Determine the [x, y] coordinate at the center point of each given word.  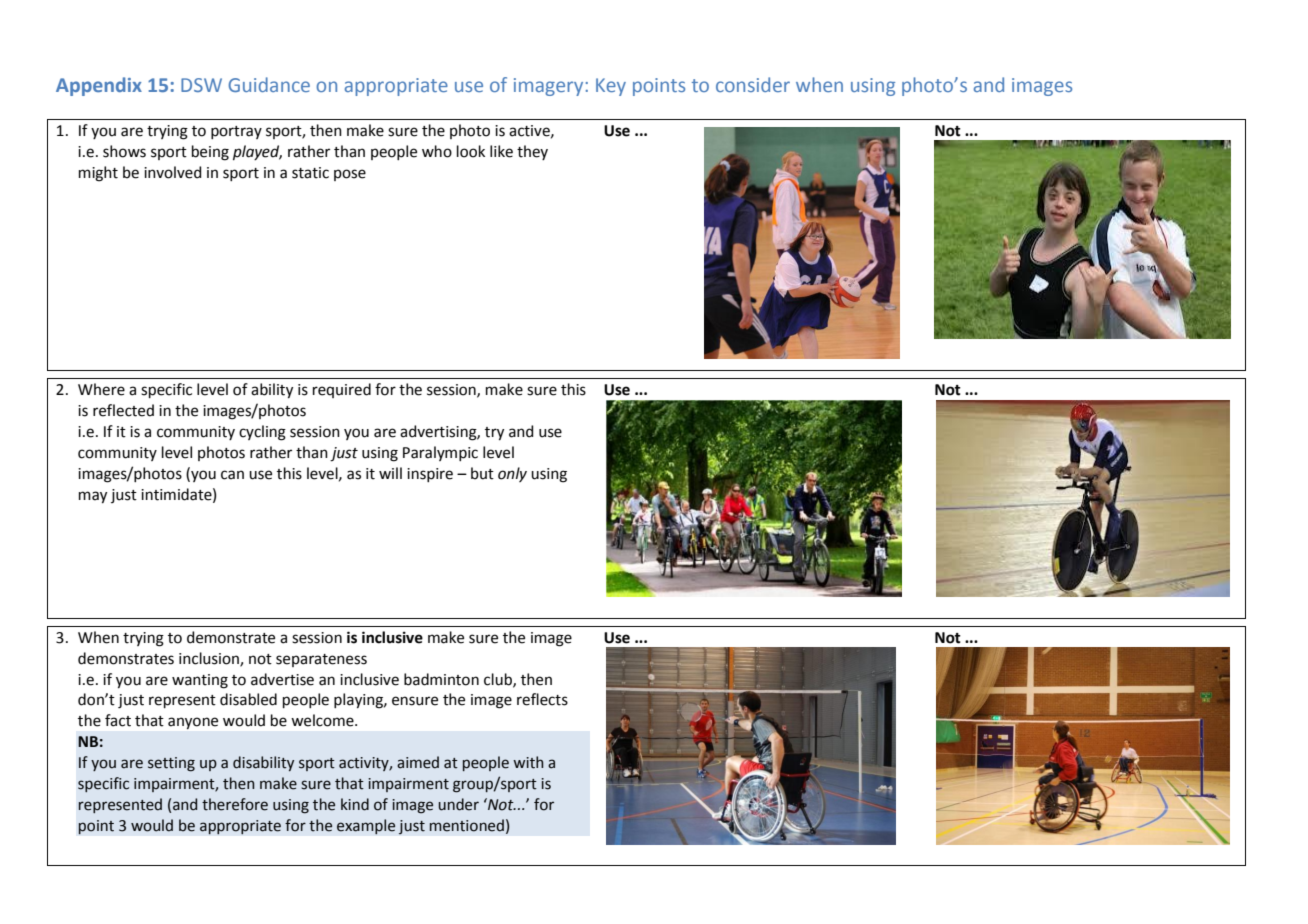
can [232, 475]
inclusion [210, 659]
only [512, 474]
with [528, 762]
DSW [201, 85]
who [437, 151]
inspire [430, 475]
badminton [441, 679]
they [532, 152]
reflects [542, 699]
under [458, 804]
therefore [235, 804]
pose [350, 175]
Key [611, 87]
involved [173, 172]
